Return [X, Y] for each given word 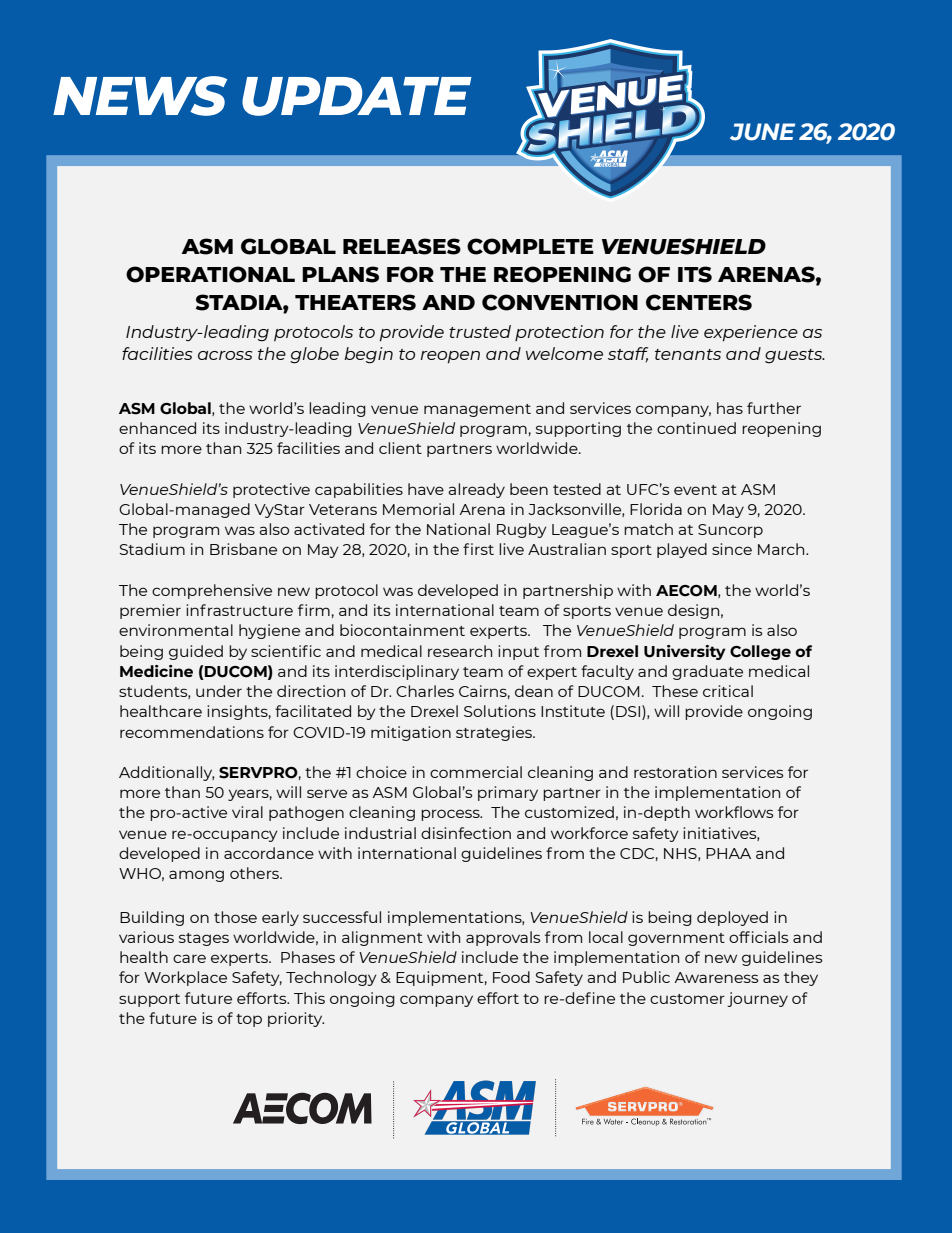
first [478, 549]
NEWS [140, 96]
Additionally [167, 773]
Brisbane [243, 549]
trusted [480, 331]
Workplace [185, 978]
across [225, 355]
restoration [675, 772]
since [732, 549]
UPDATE [357, 96]
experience [751, 333]
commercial [476, 772]
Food [511, 977]
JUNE [762, 132]
